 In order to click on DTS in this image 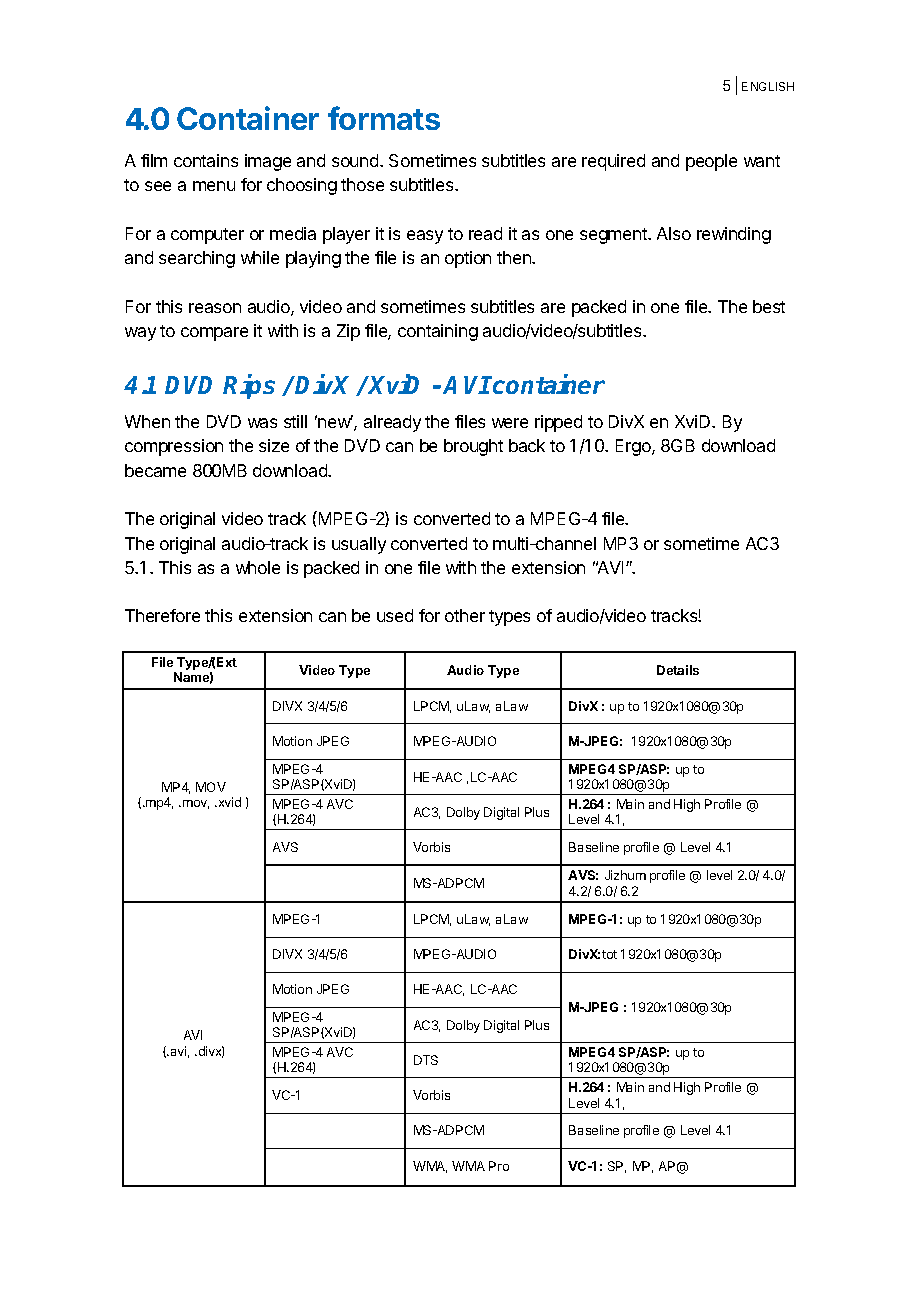, I will do `click(426, 1060)`.
